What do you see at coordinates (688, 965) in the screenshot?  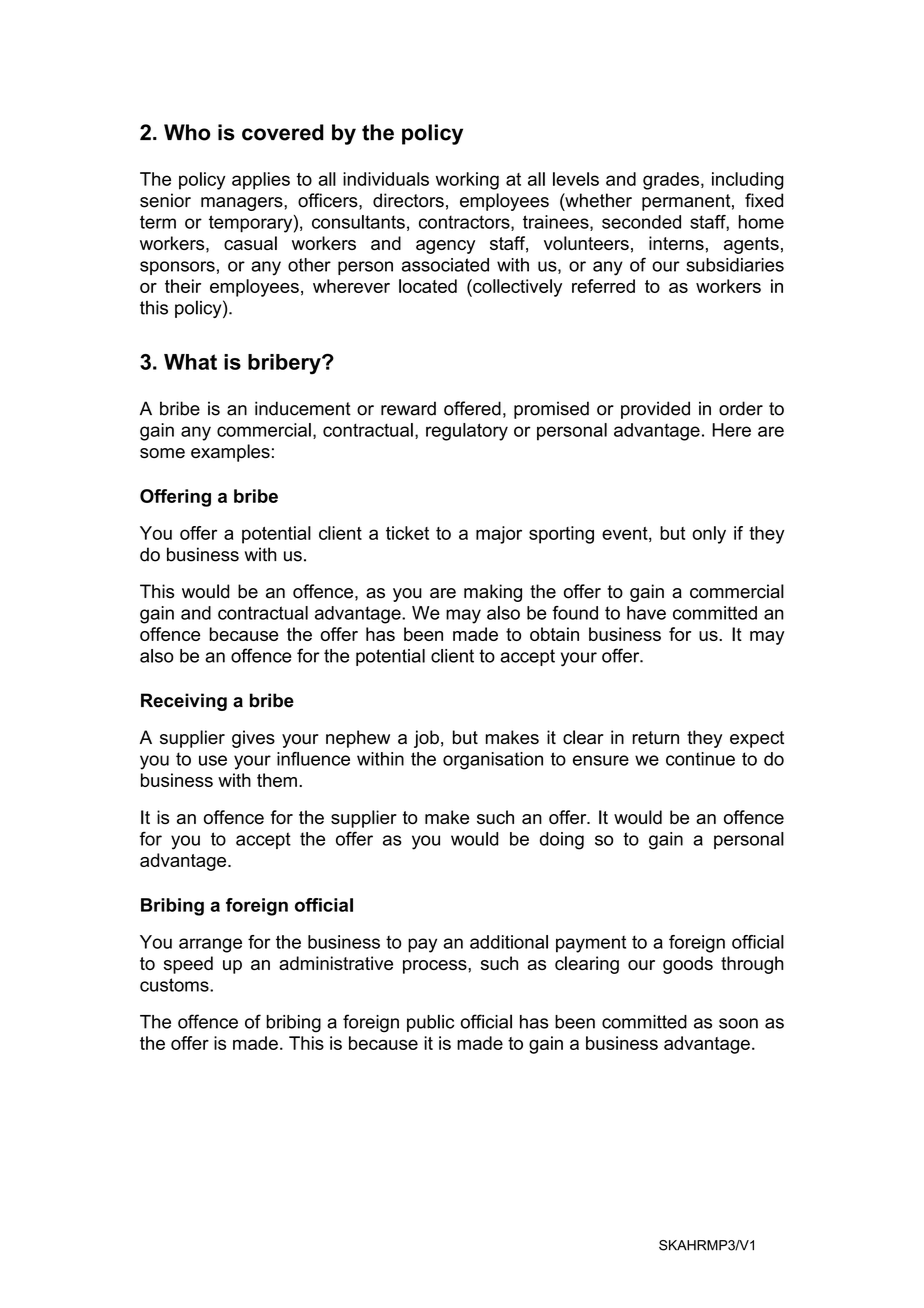 I see `goods` at bounding box center [688, 965].
